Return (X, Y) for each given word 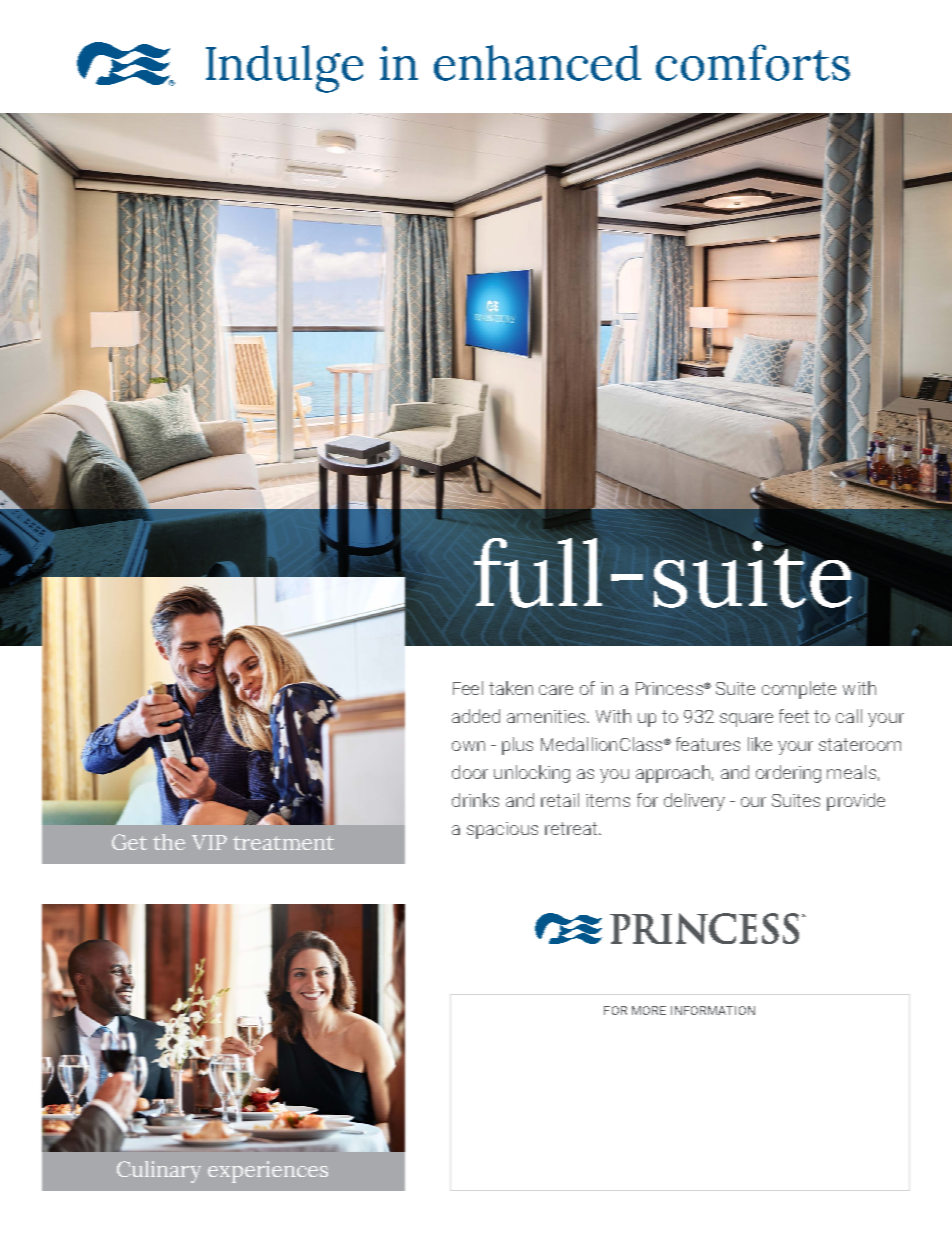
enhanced (537, 63)
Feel (468, 688)
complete (799, 690)
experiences (268, 1172)
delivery (694, 802)
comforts (753, 62)
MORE (649, 1010)
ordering (788, 774)
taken (511, 688)
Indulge (284, 69)
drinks (475, 800)
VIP (209, 842)
